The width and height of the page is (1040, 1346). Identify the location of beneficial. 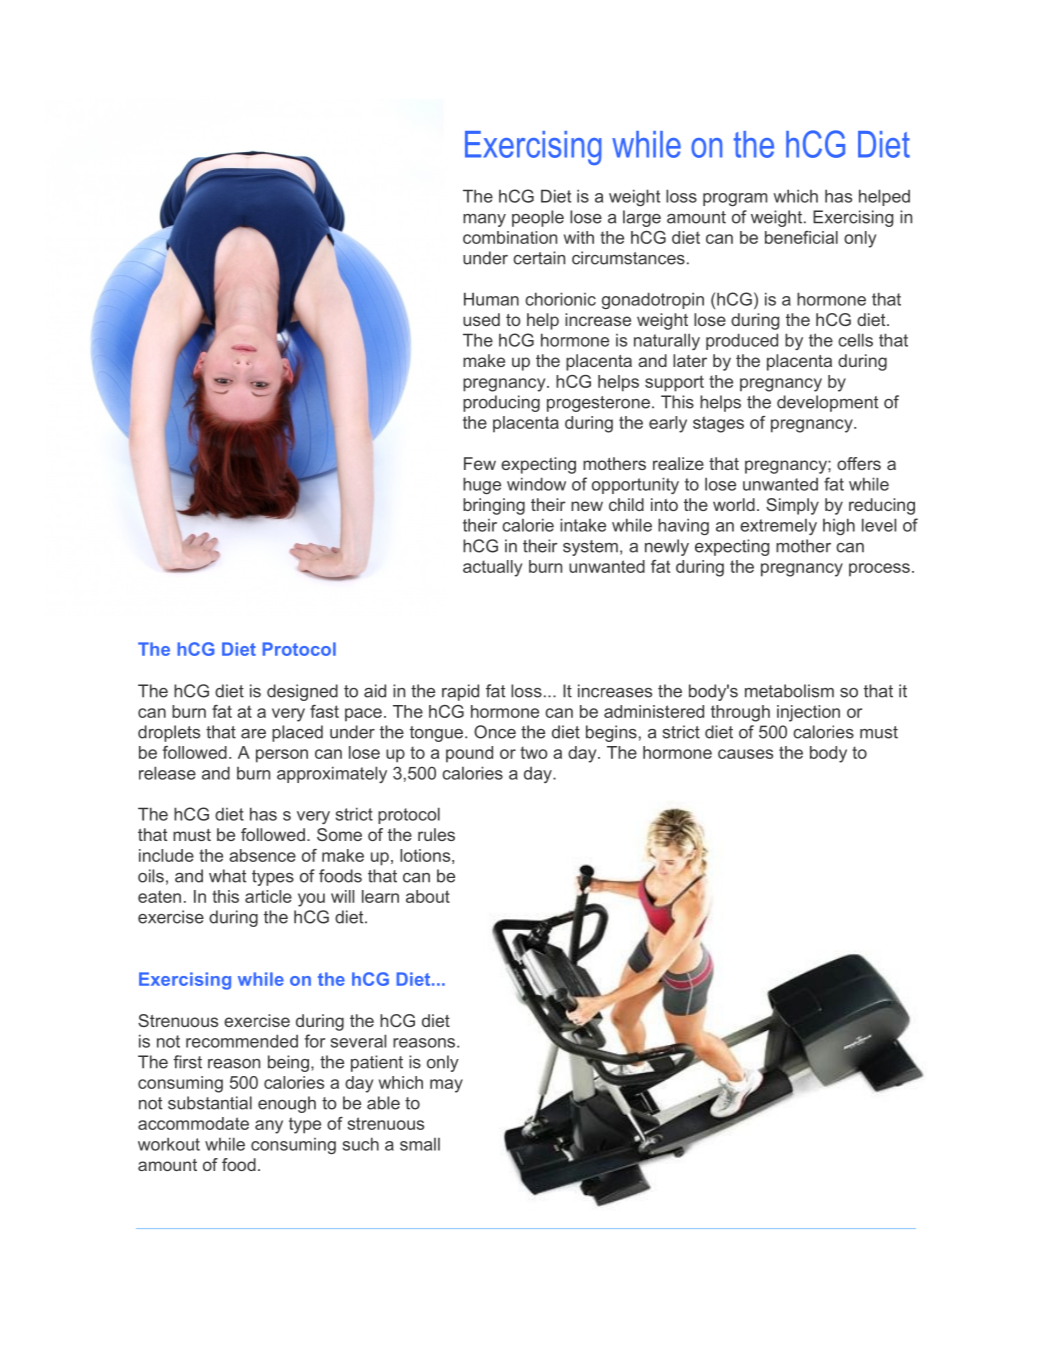
(801, 237).
